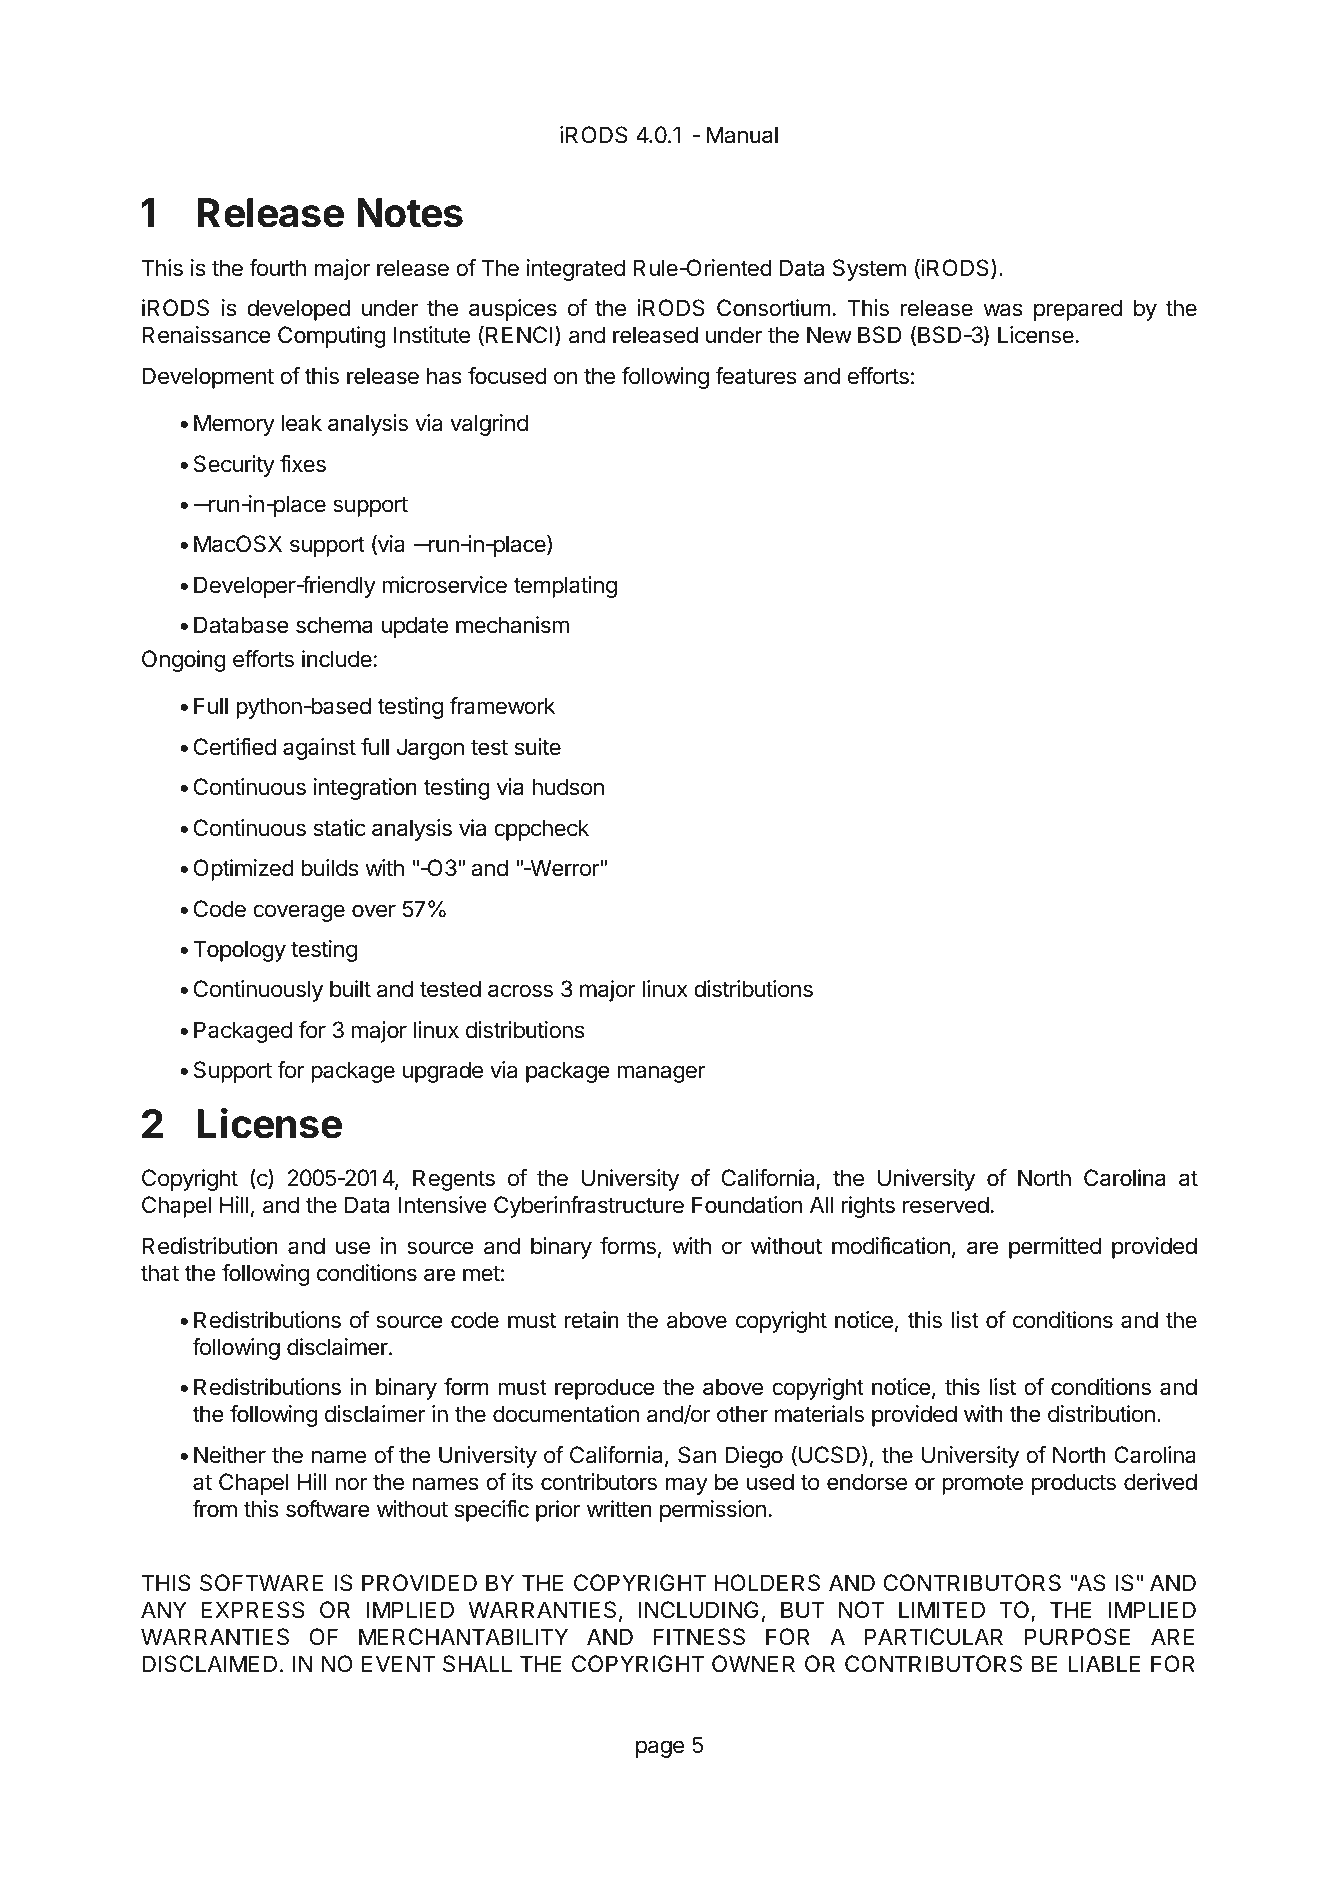  I want to click on Werror, so click(564, 868).
